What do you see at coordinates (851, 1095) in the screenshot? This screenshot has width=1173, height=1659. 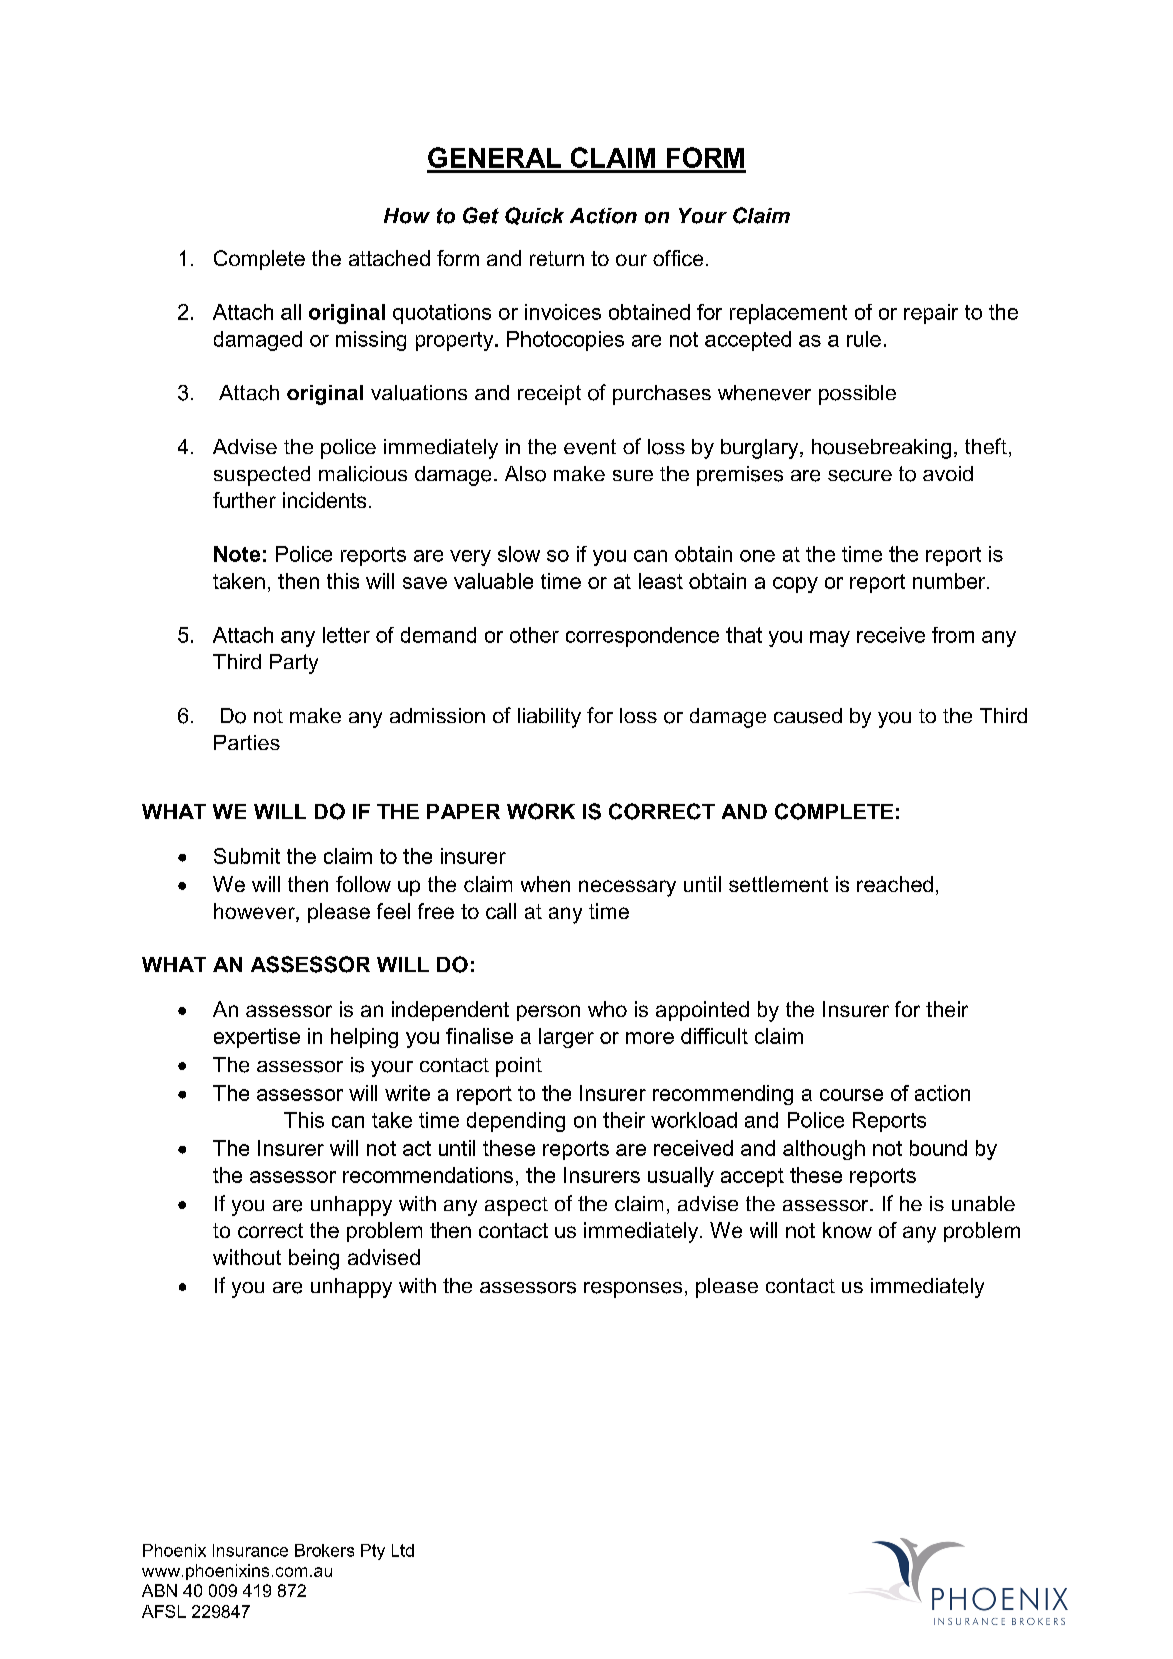 I see `course` at bounding box center [851, 1095].
